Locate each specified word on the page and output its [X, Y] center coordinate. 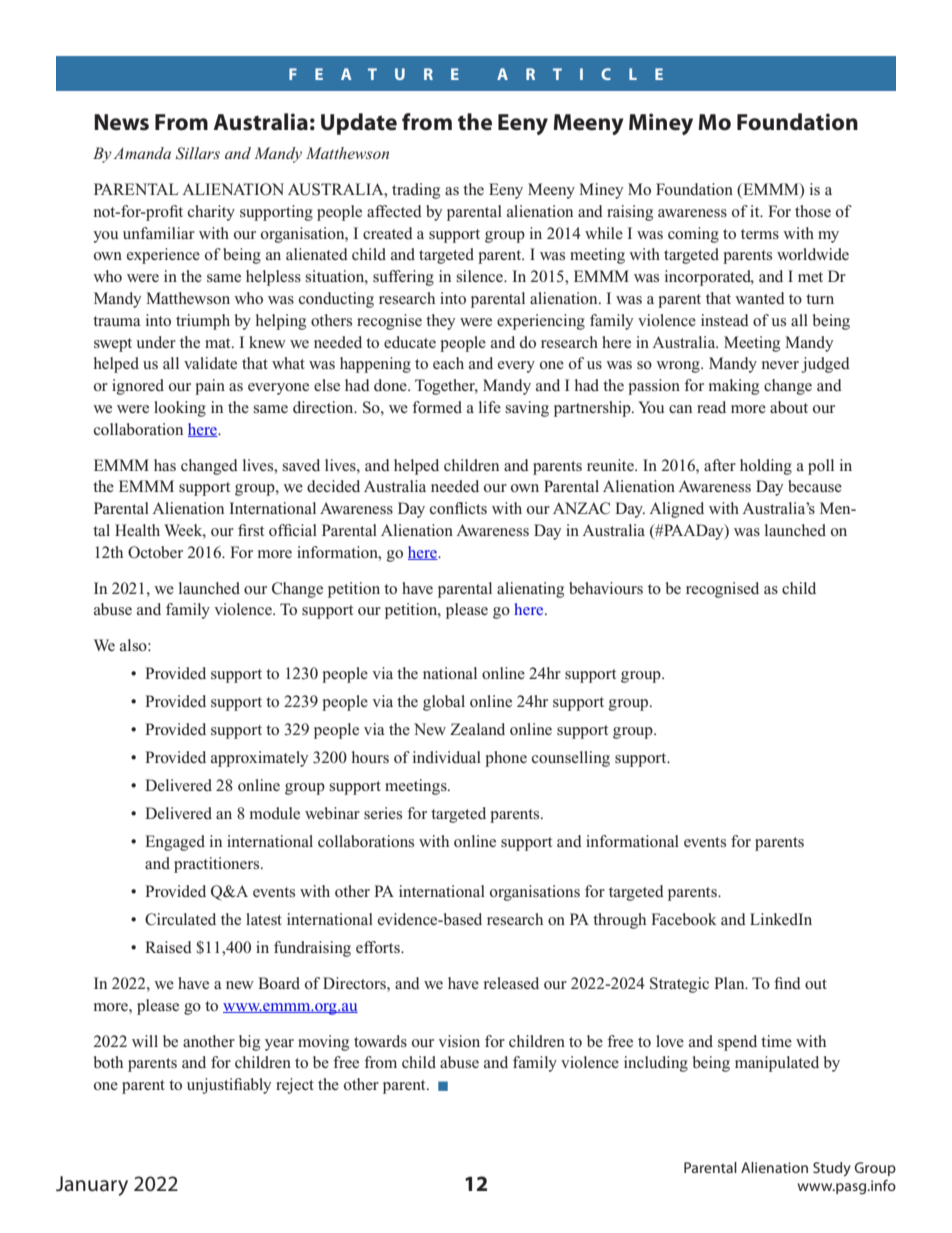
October [155, 552]
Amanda [142, 153]
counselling [571, 759]
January [92, 1186]
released [511, 983]
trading [416, 191]
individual [447, 757]
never [780, 365]
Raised [168, 947]
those [813, 211]
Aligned [676, 510]
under [156, 342]
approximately [260, 759]
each [448, 363]
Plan [730, 983]
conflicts [458, 508]
